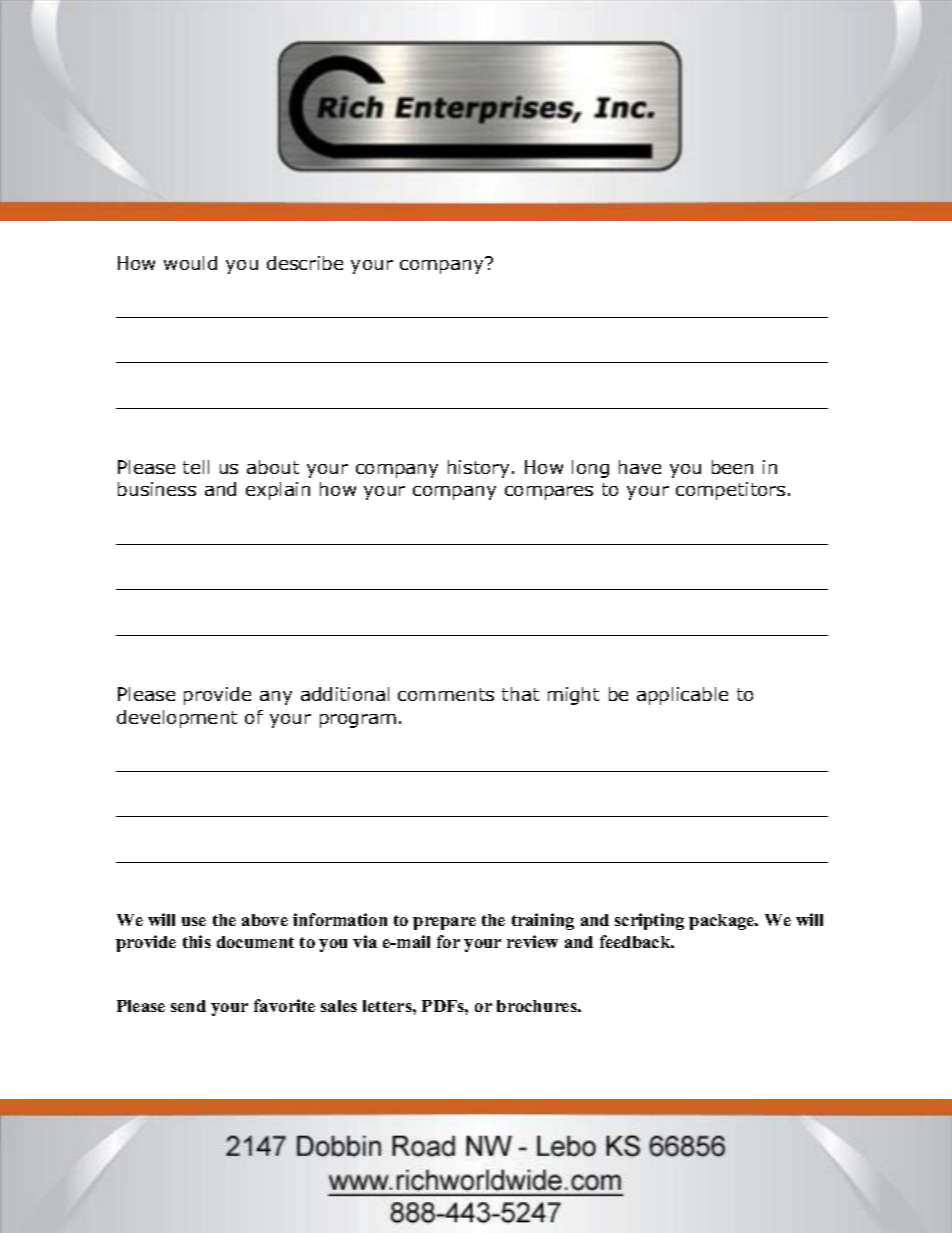 This page has width=952, height=1233. Describe the element at coordinates (188, 1006) in the page. I see `send` at that location.
